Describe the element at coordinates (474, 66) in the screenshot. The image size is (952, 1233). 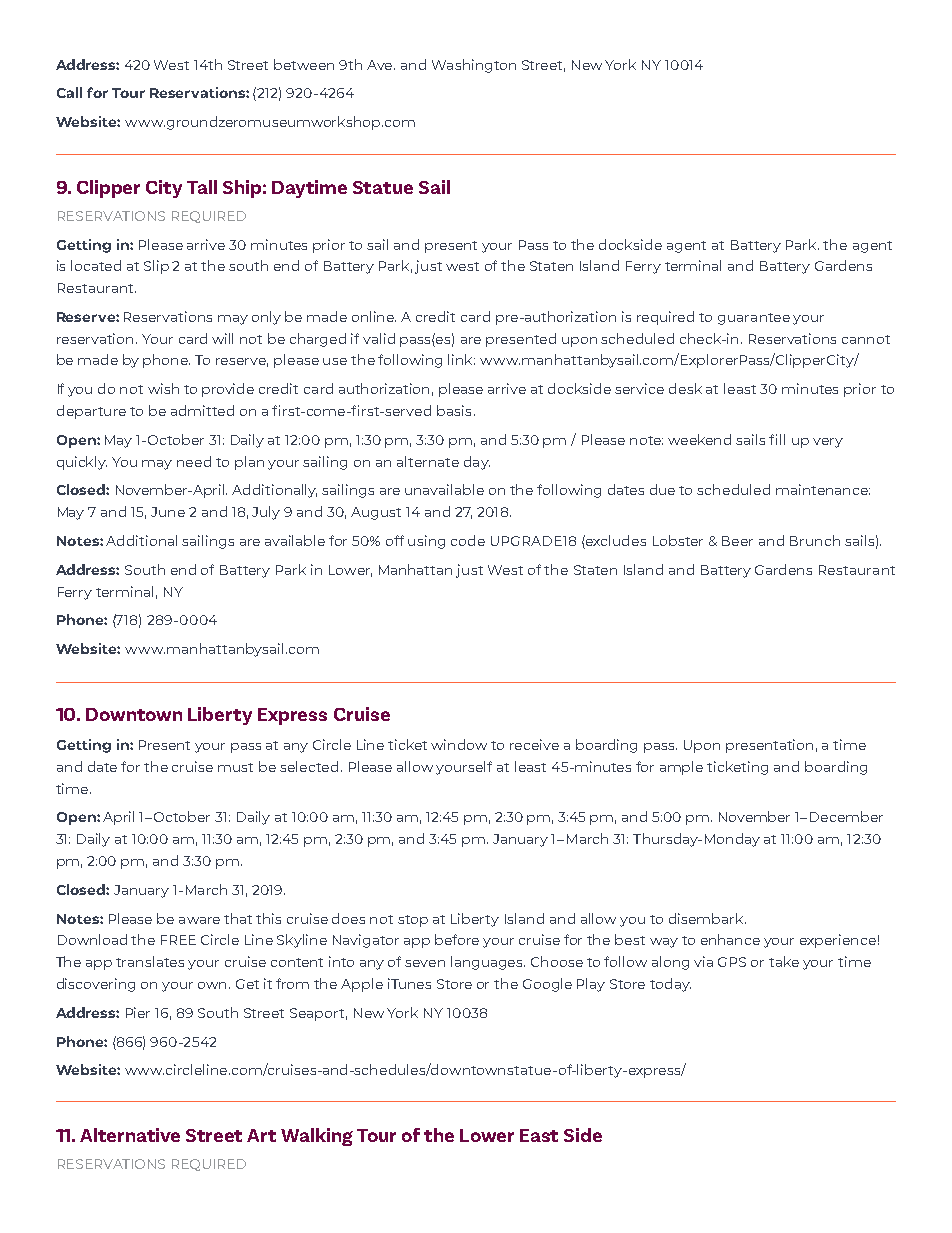
I see `Washington` at that location.
